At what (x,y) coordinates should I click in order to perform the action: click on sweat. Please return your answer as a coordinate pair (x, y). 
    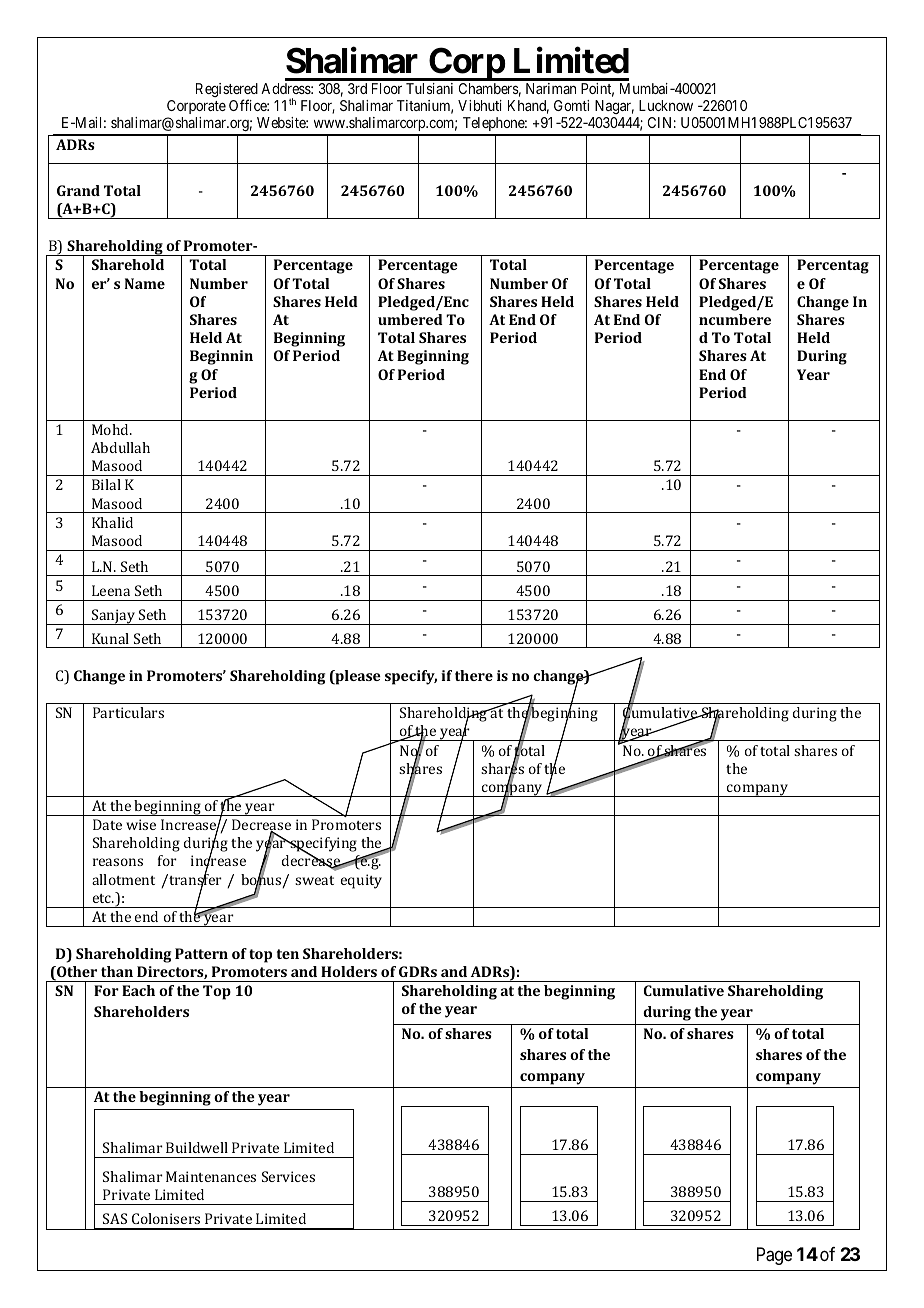
    Looking at the image, I should click on (314, 880).
